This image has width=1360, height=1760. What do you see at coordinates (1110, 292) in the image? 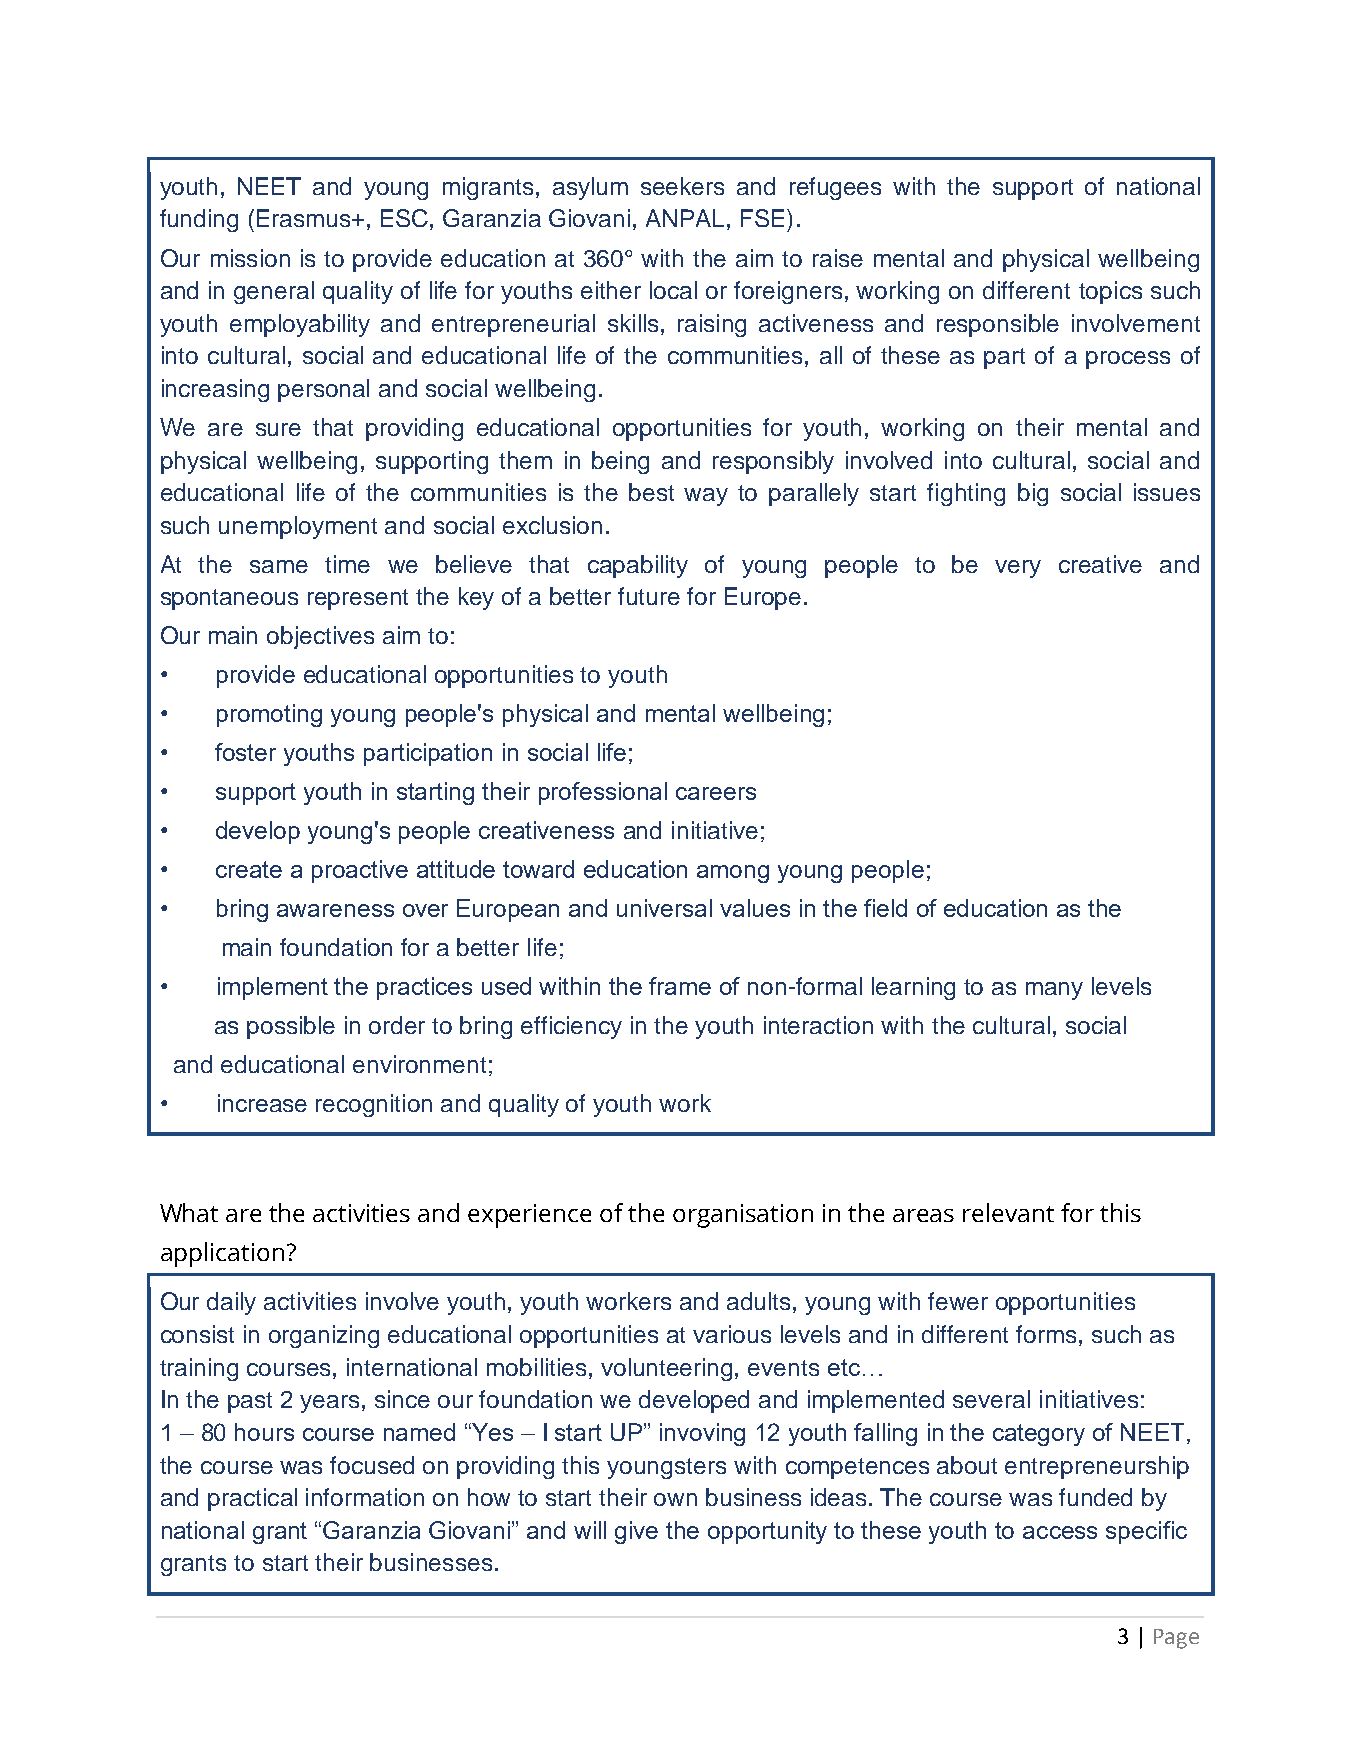
I see `topics` at bounding box center [1110, 292].
